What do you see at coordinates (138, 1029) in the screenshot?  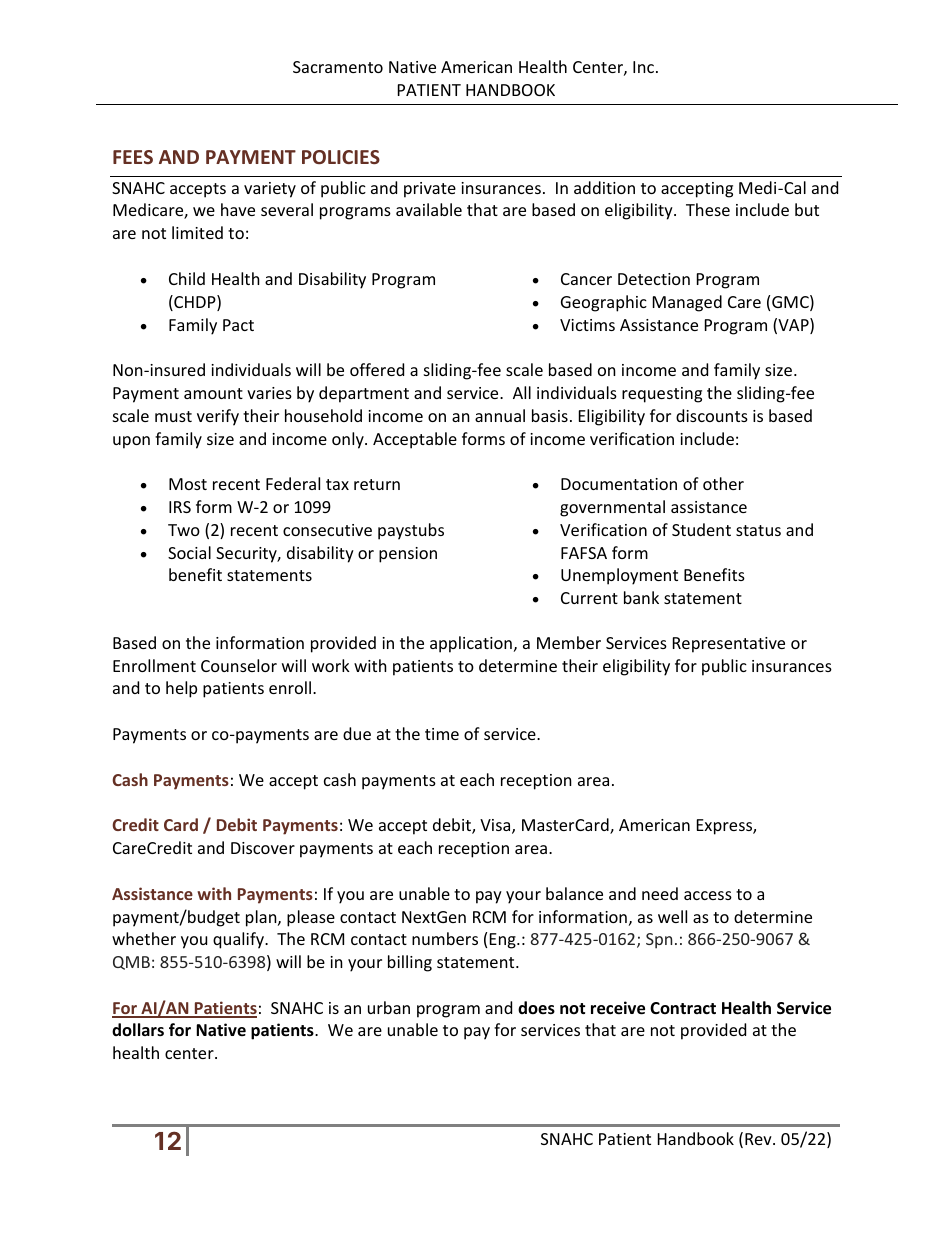 I see `dollars` at bounding box center [138, 1029].
